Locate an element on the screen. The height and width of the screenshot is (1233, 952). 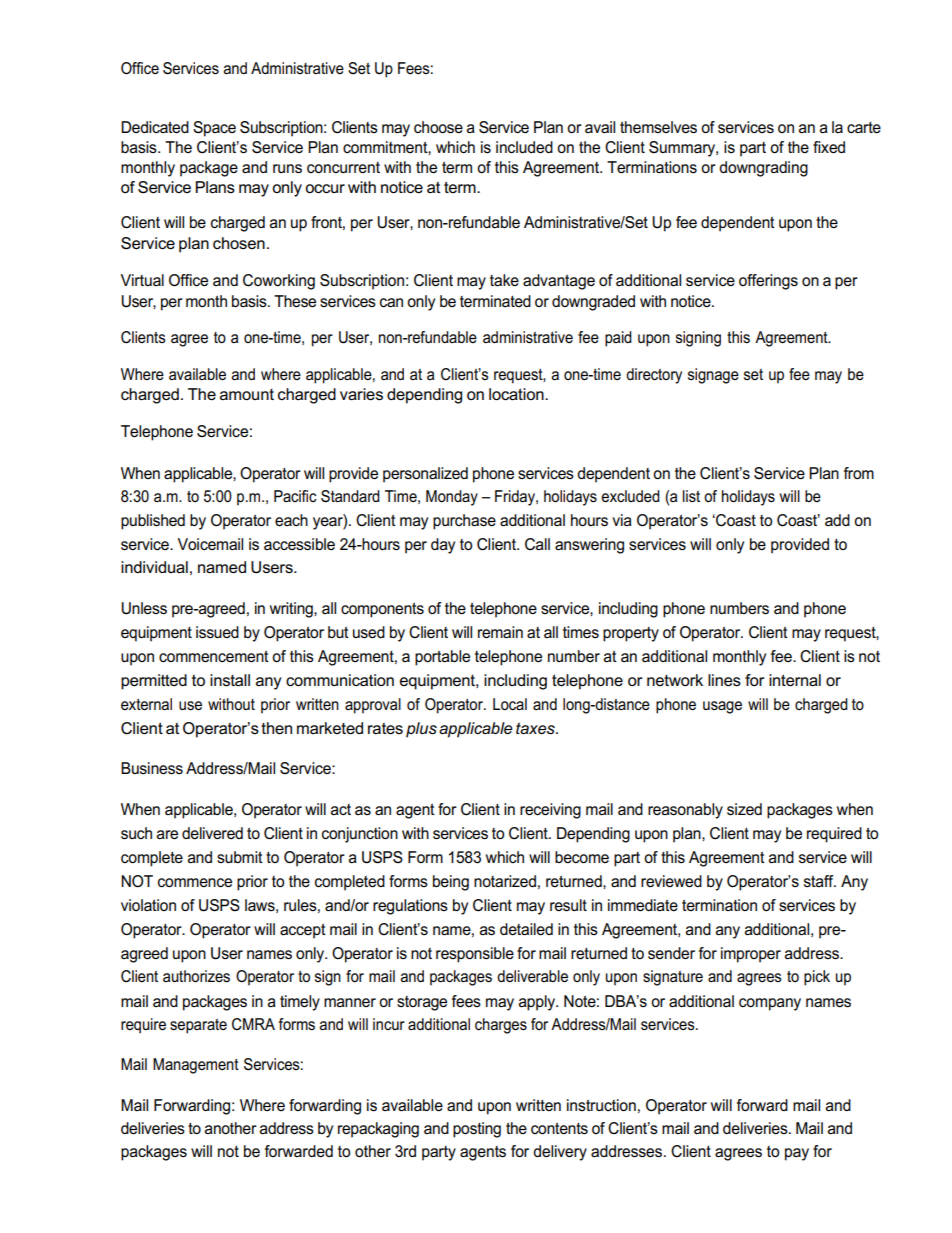
Space is located at coordinates (214, 129).
